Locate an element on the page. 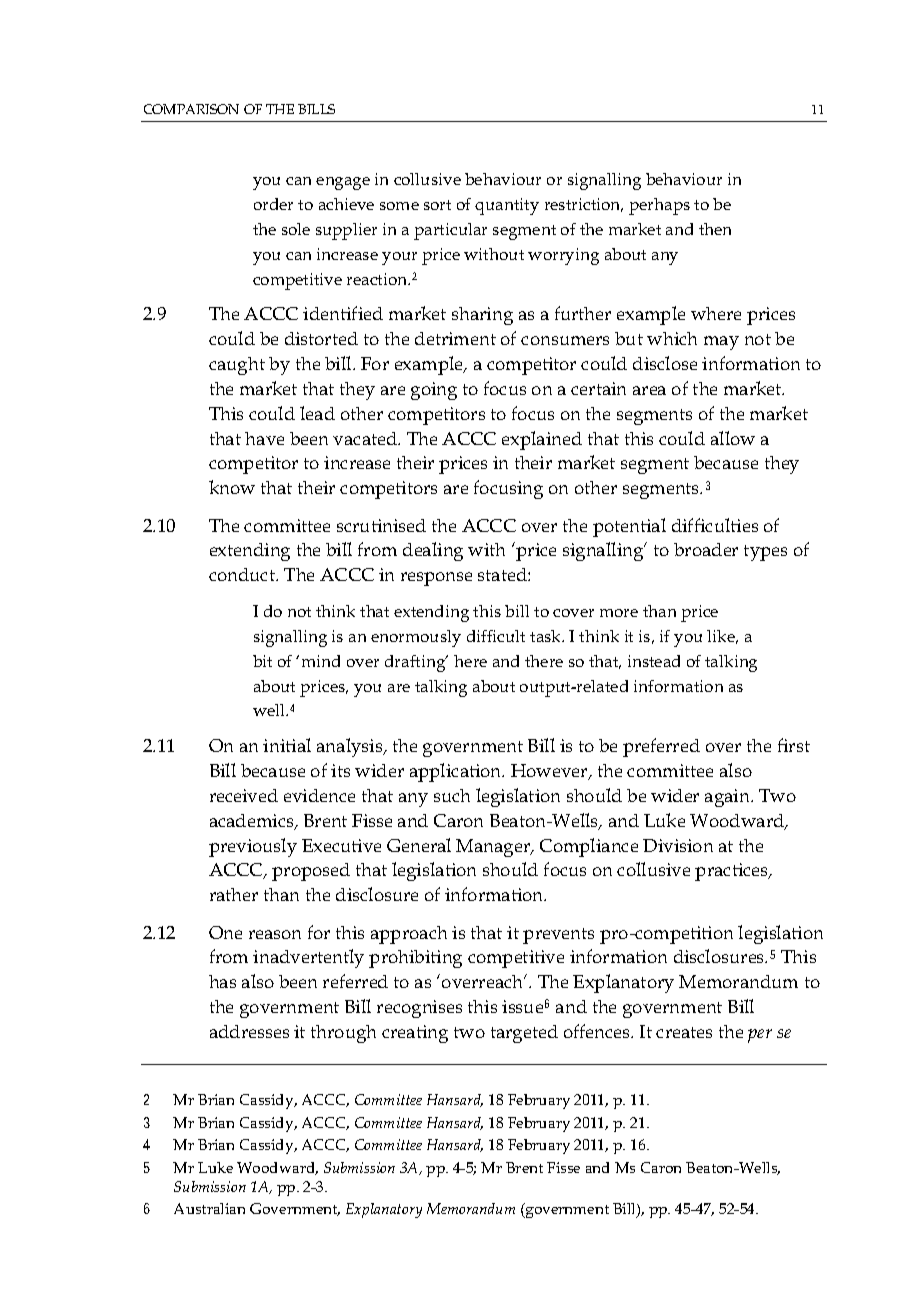 The image size is (924, 1308). perhaps is located at coordinates (659, 206).
